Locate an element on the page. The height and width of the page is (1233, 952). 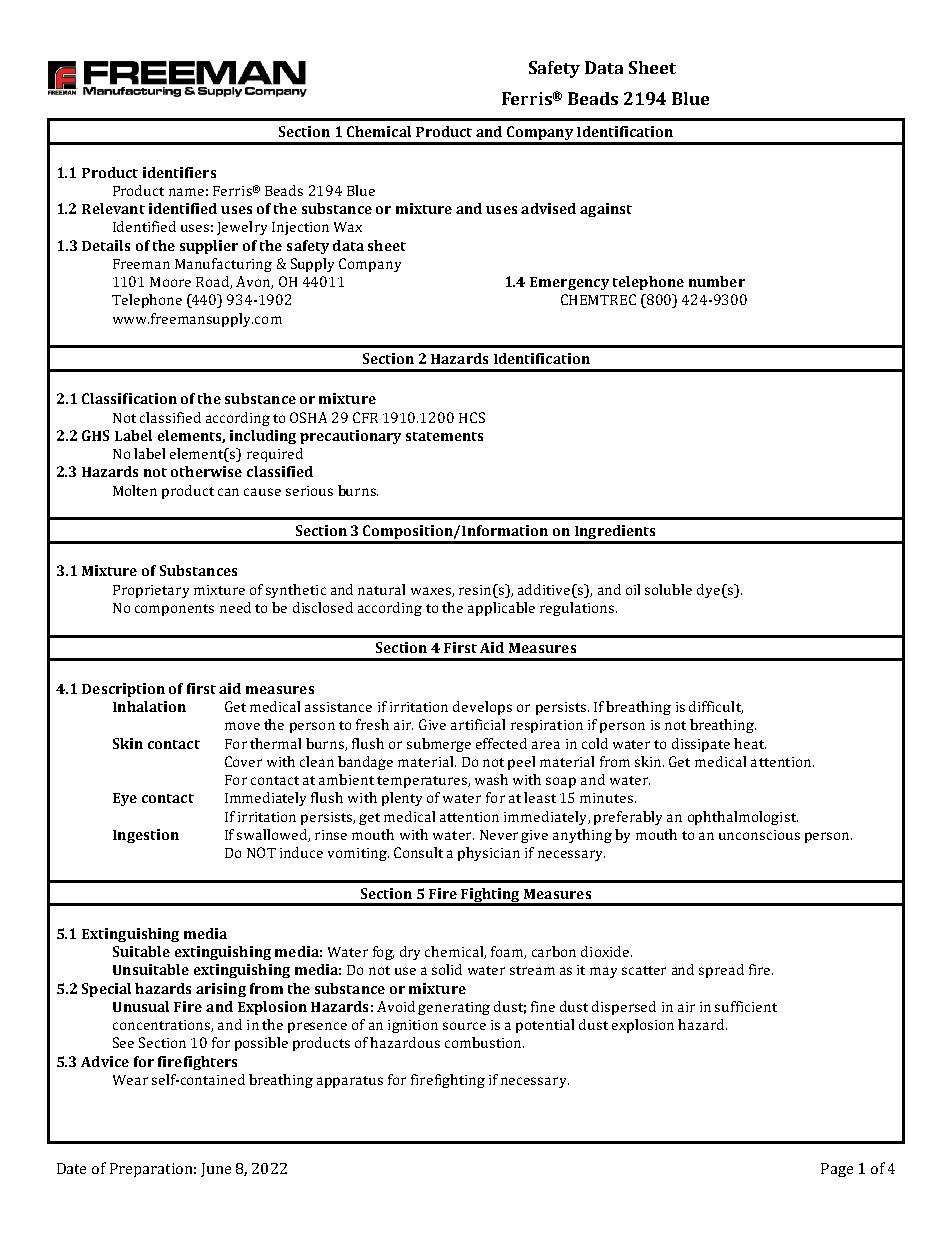
advised is located at coordinates (548, 208).
